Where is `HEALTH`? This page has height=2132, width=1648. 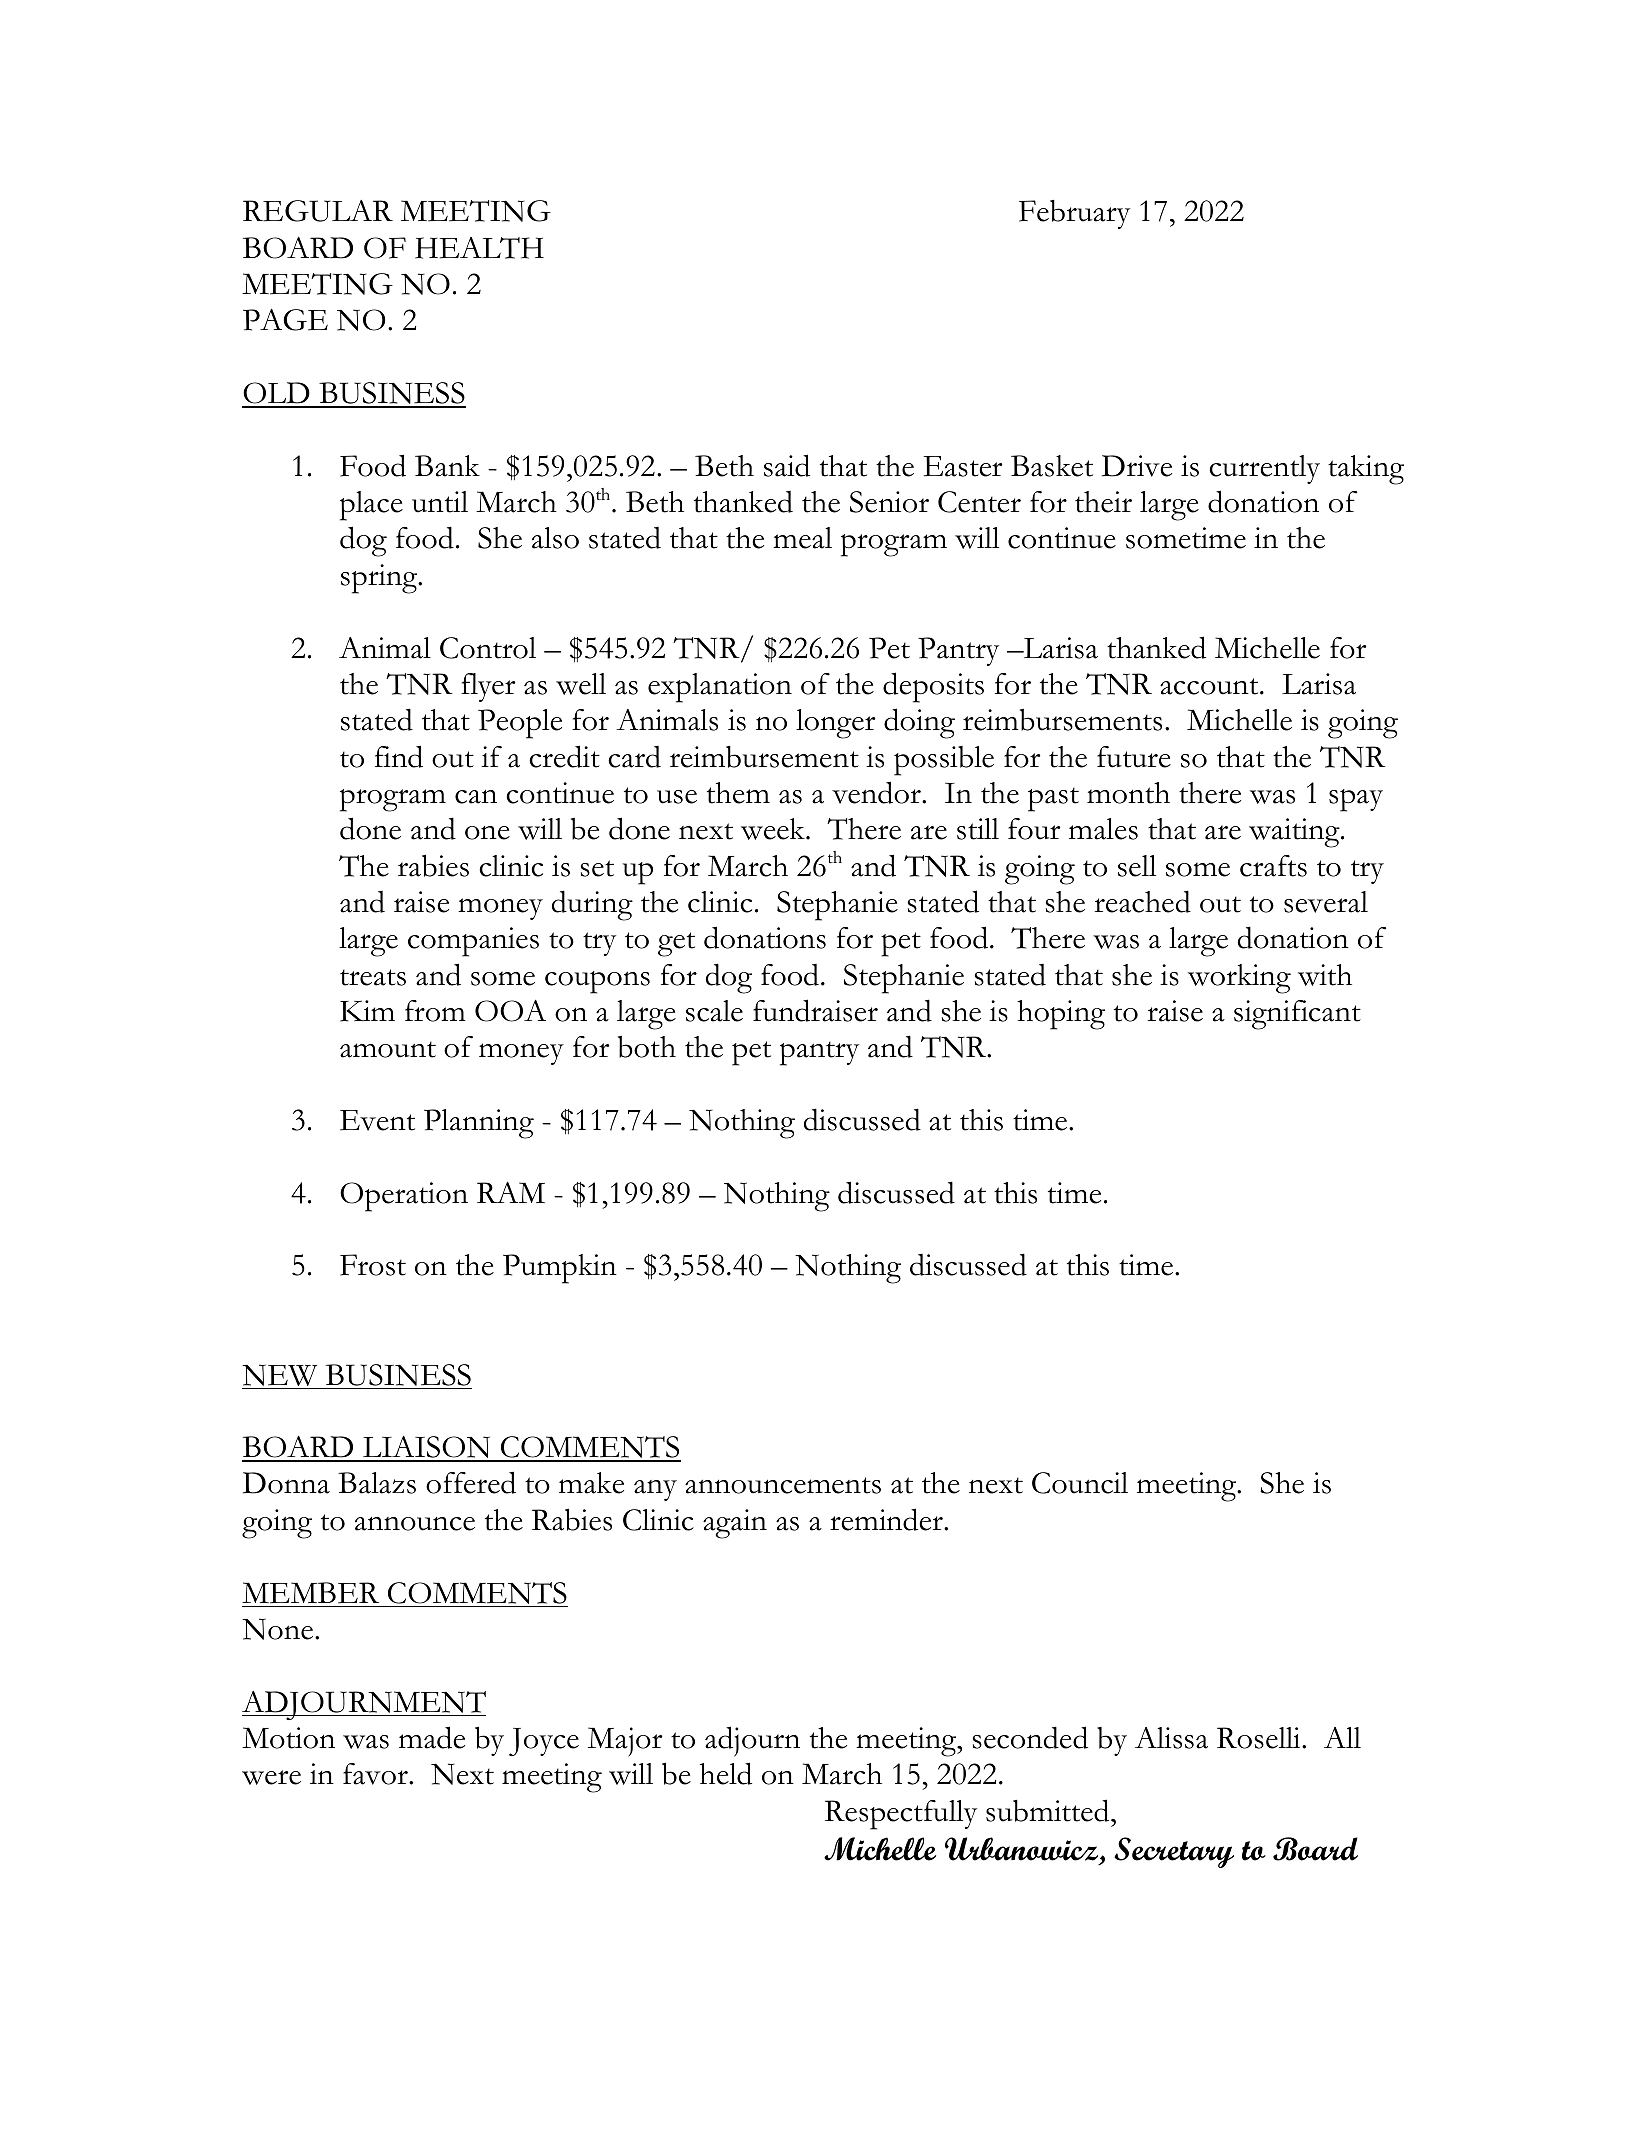
HEALTH is located at coordinates (479, 248).
